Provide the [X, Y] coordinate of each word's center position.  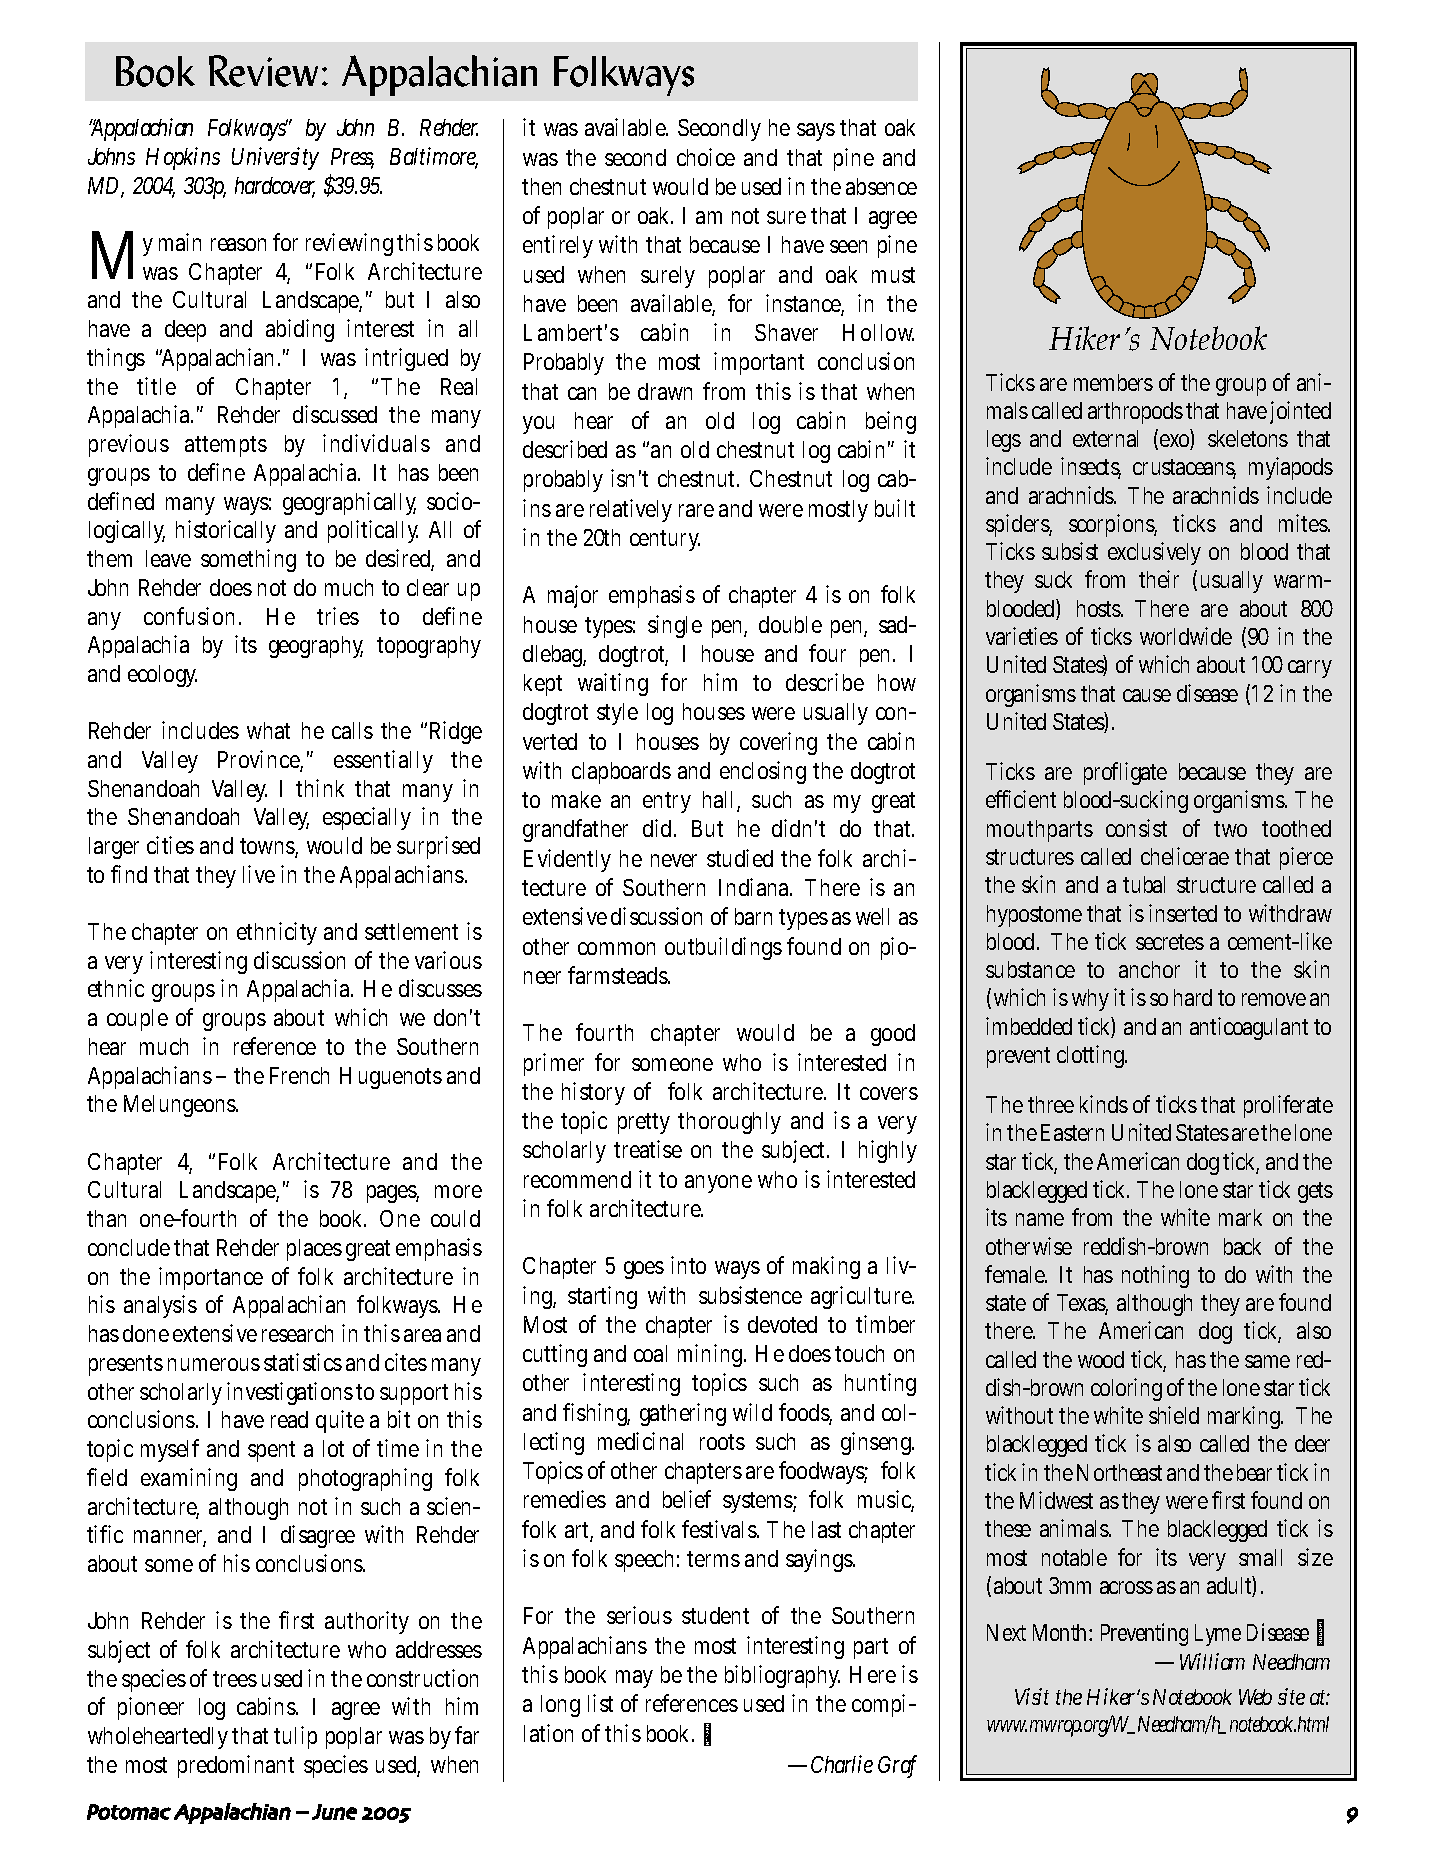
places [314, 1250]
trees [235, 1679]
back [1242, 1246]
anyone [718, 1184]
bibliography [782, 1676]
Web [1255, 1697]
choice [706, 157]
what [268, 730]
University [275, 158]
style [617, 714]
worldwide [1186, 636]
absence [881, 186]
